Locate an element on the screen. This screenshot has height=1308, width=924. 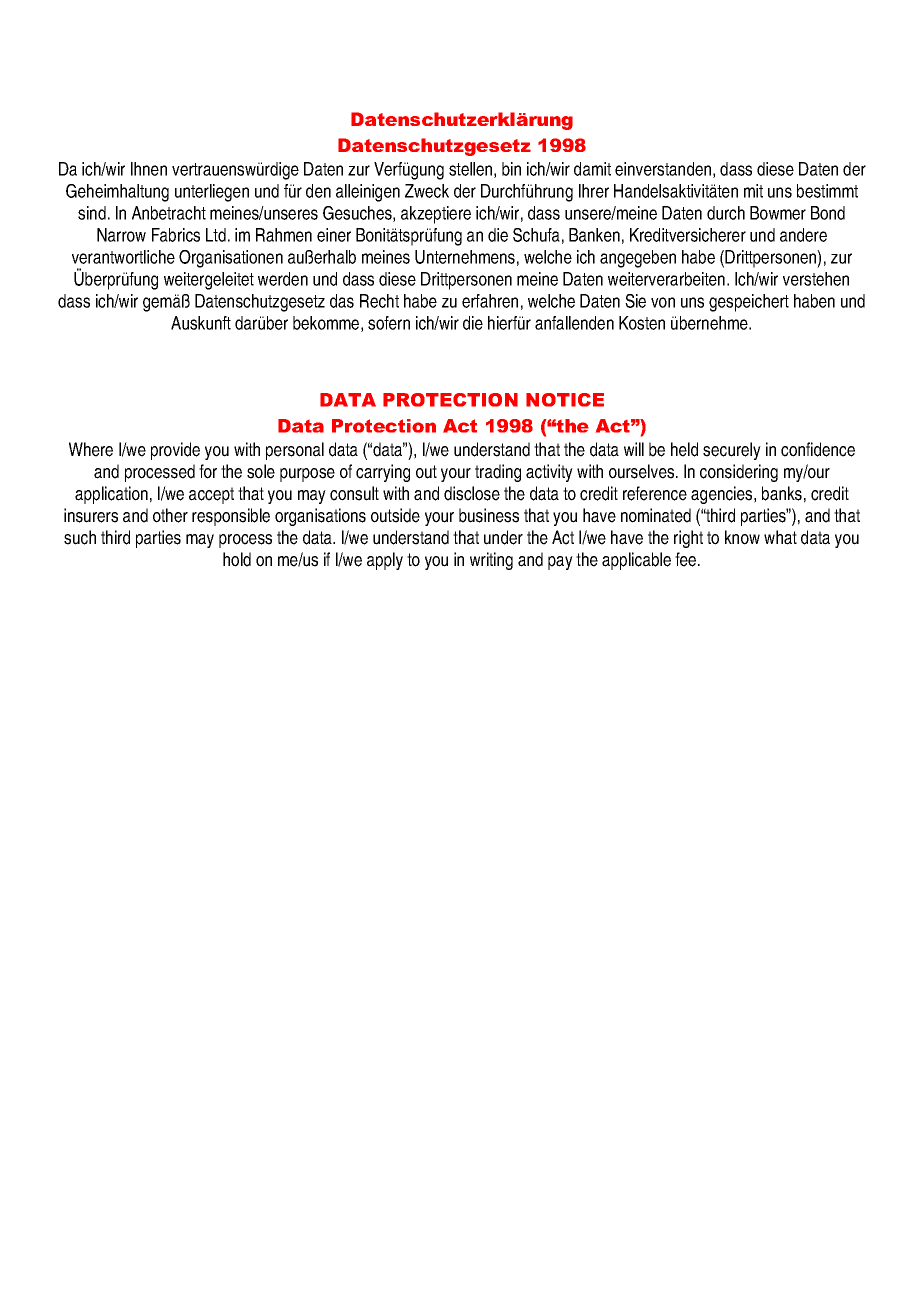
NOTICE is located at coordinates (565, 400).
